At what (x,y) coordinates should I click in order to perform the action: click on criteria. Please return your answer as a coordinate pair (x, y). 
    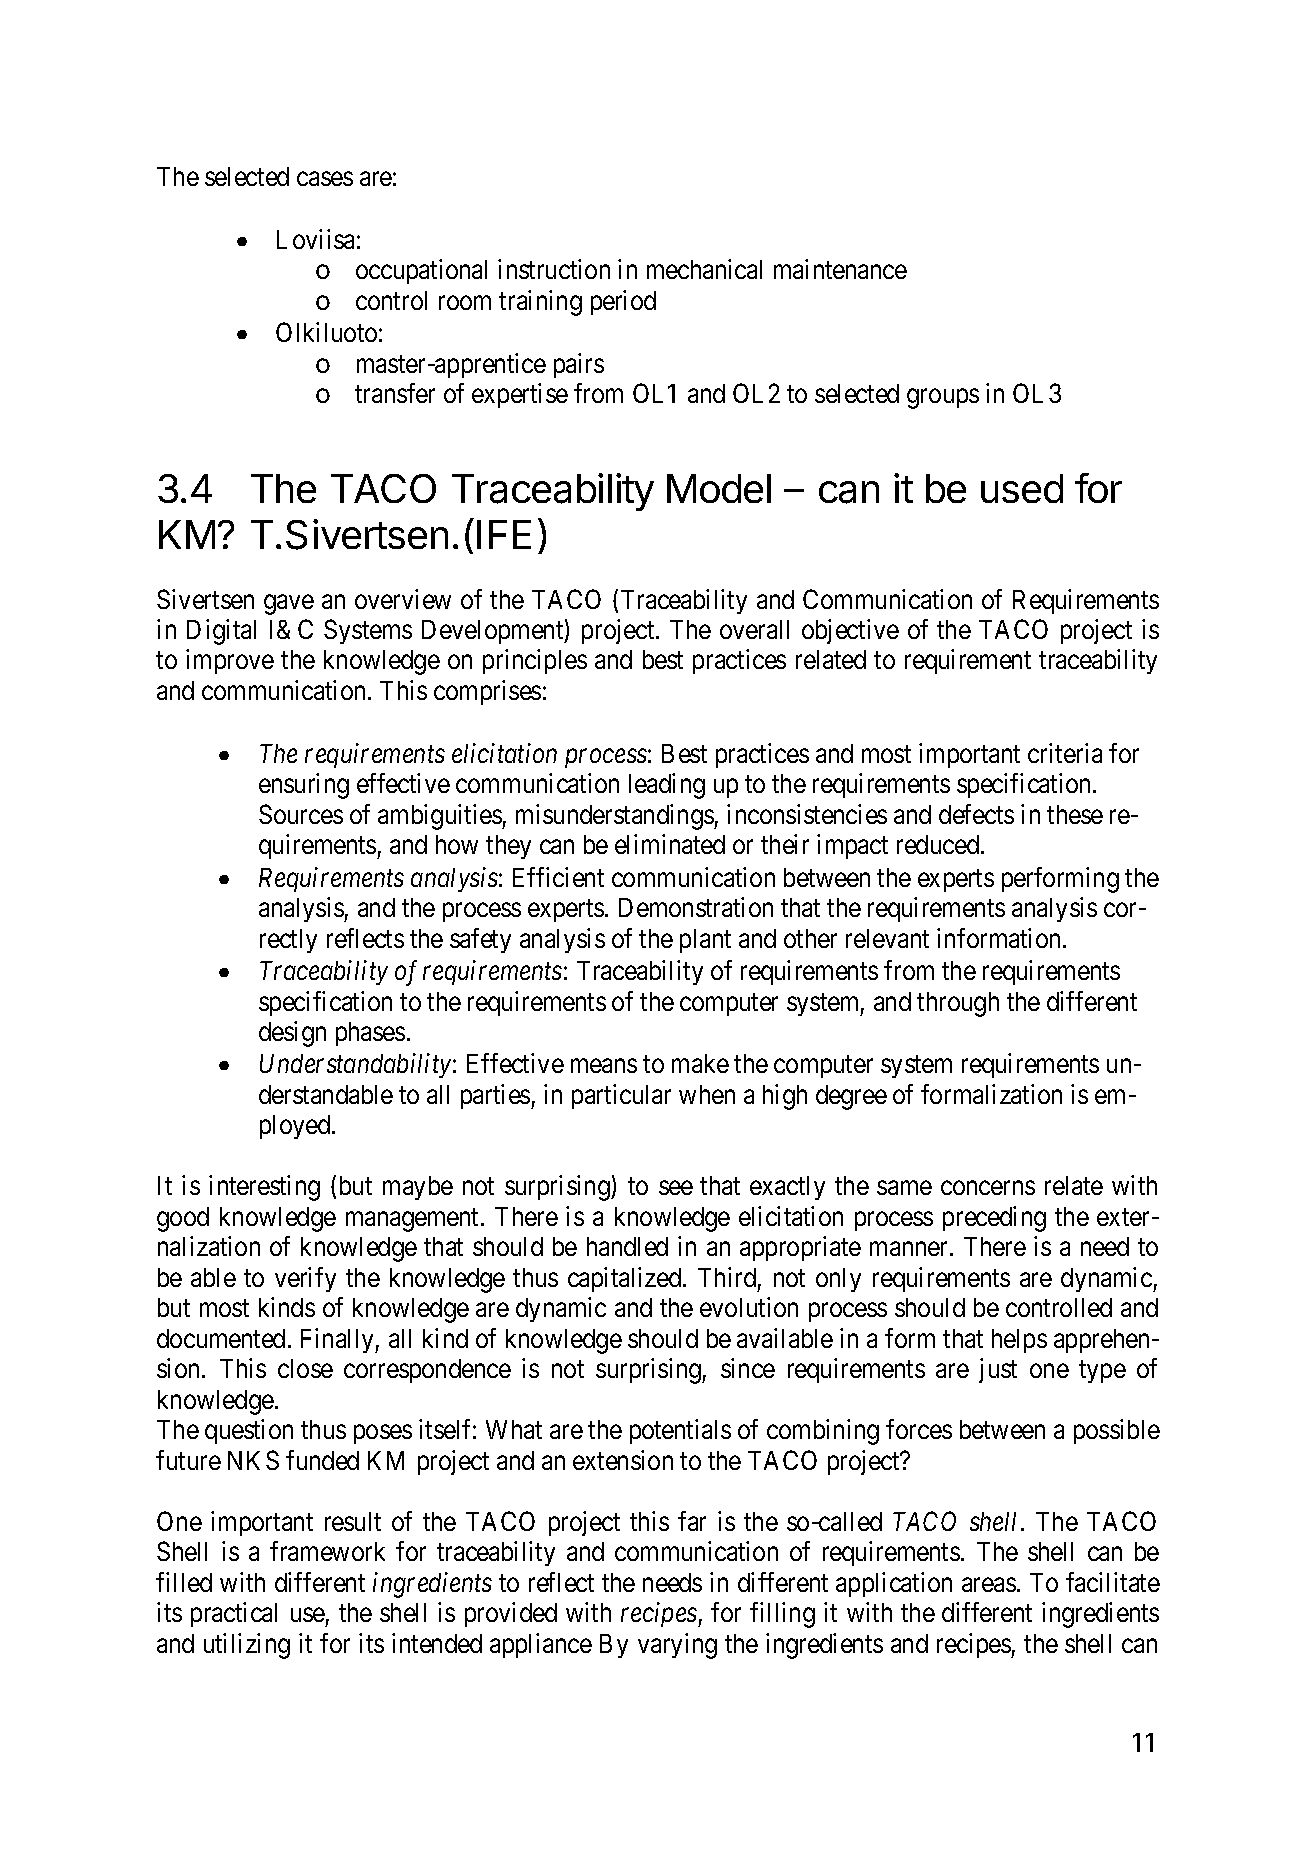
    Looking at the image, I should click on (1065, 753).
